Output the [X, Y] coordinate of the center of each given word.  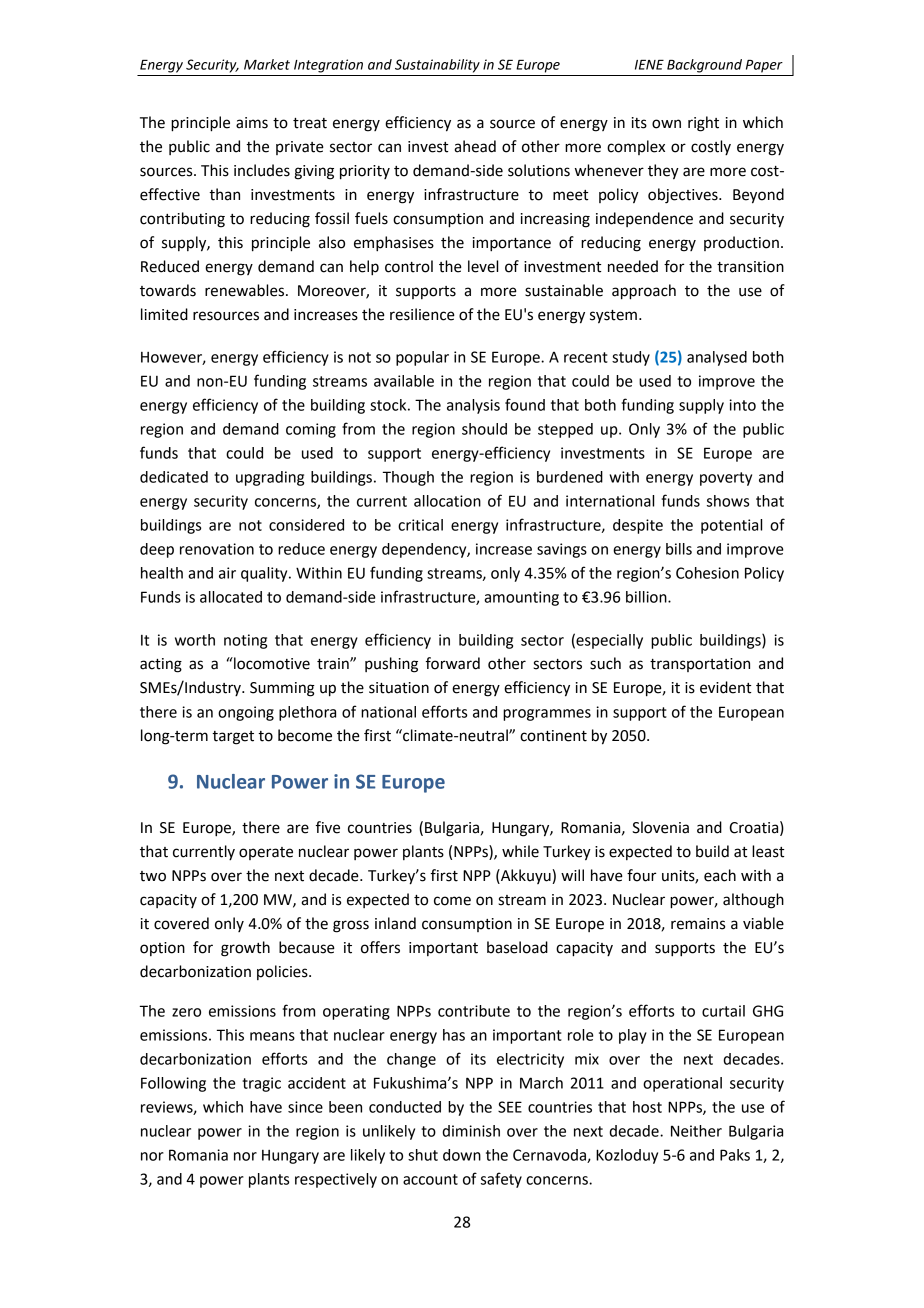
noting [245, 641]
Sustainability [437, 66]
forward [453, 663]
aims [252, 123]
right [703, 124]
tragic [261, 1084]
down [462, 1155]
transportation [700, 665]
